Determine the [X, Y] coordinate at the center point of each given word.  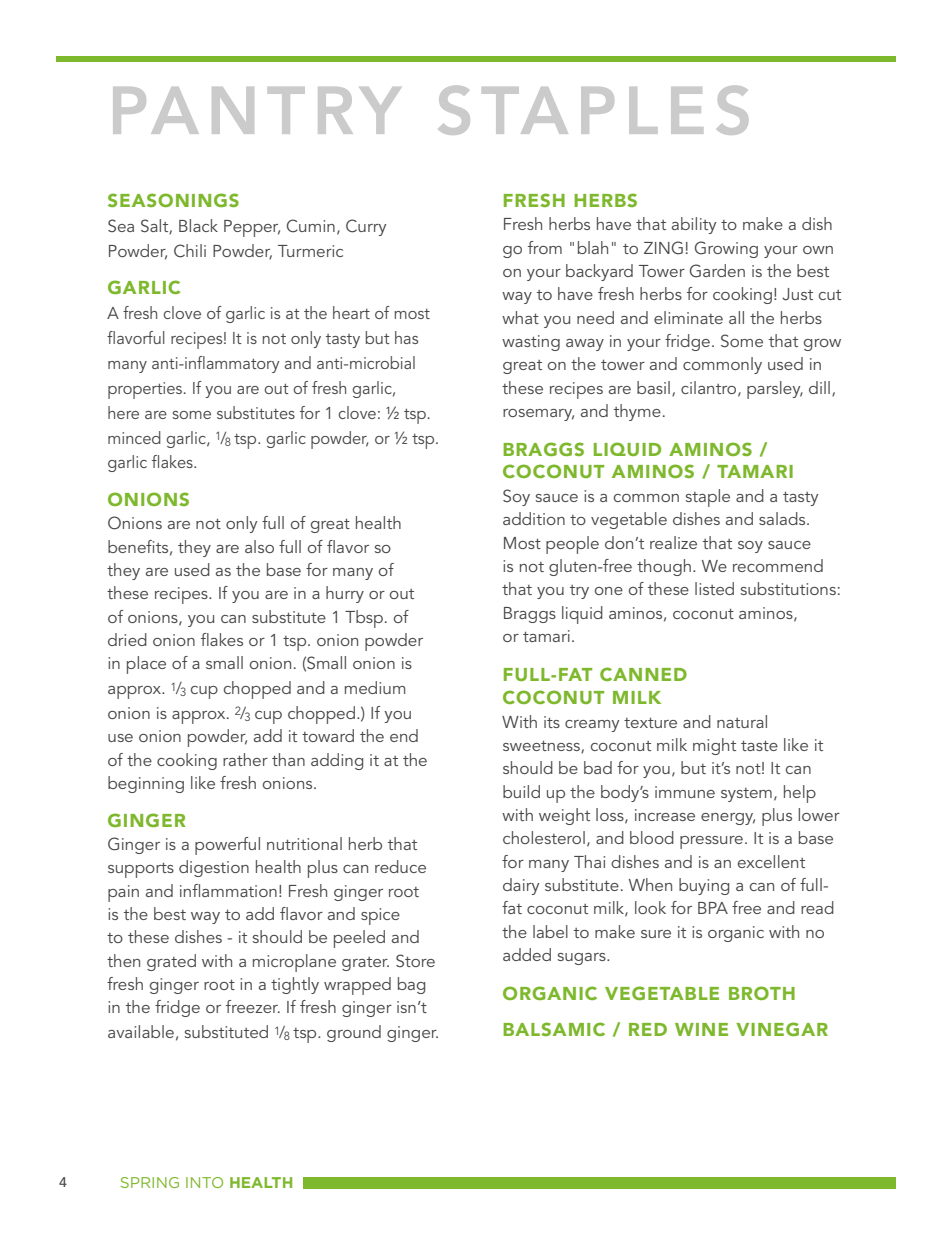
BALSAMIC [554, 1029]
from [545, 247]
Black [198, 225]
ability [694, 225]
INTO [204, 1182]
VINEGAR [782, 1029]
